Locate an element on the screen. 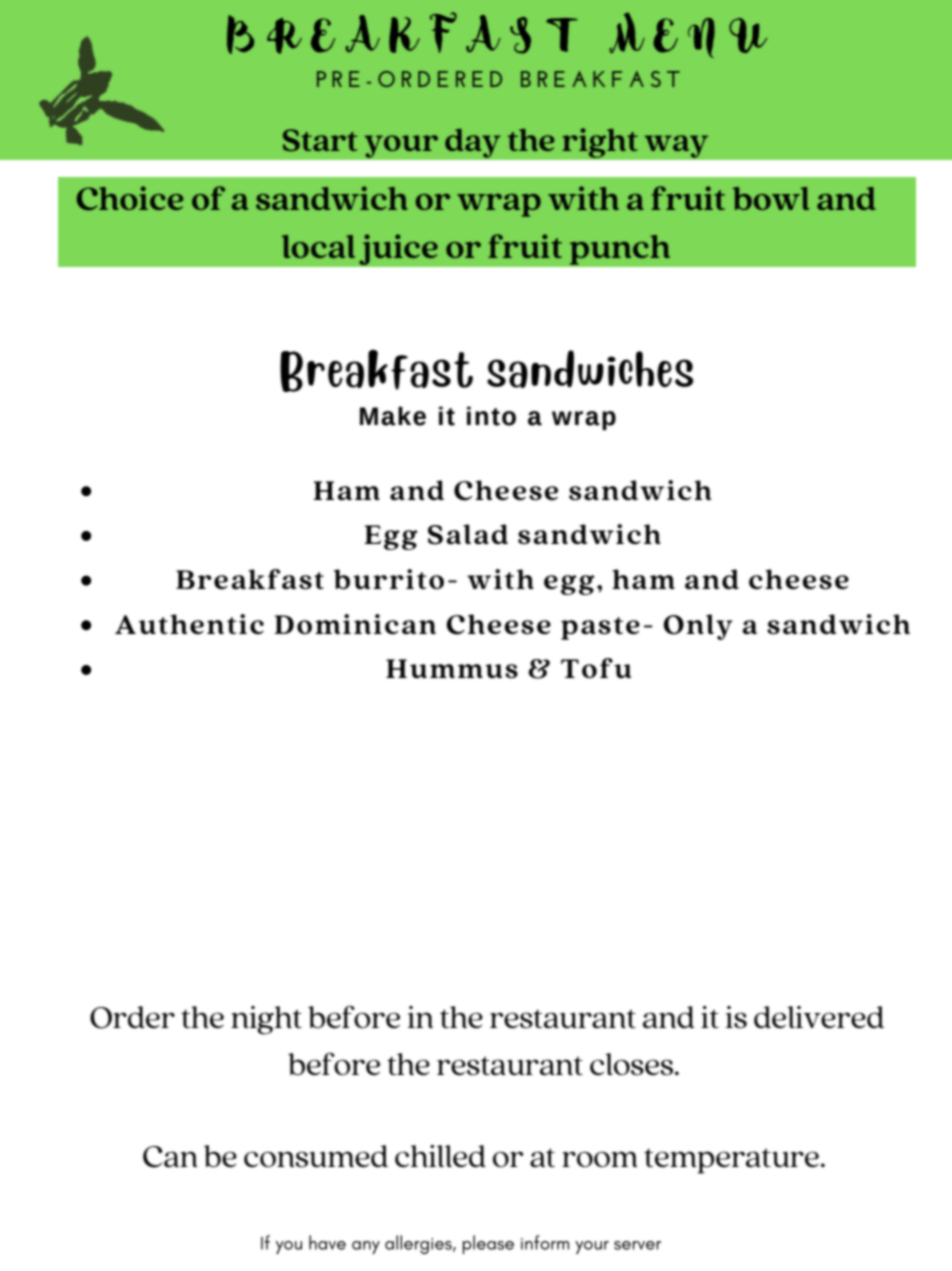  Hummus is located at coordinates (452, 668).
